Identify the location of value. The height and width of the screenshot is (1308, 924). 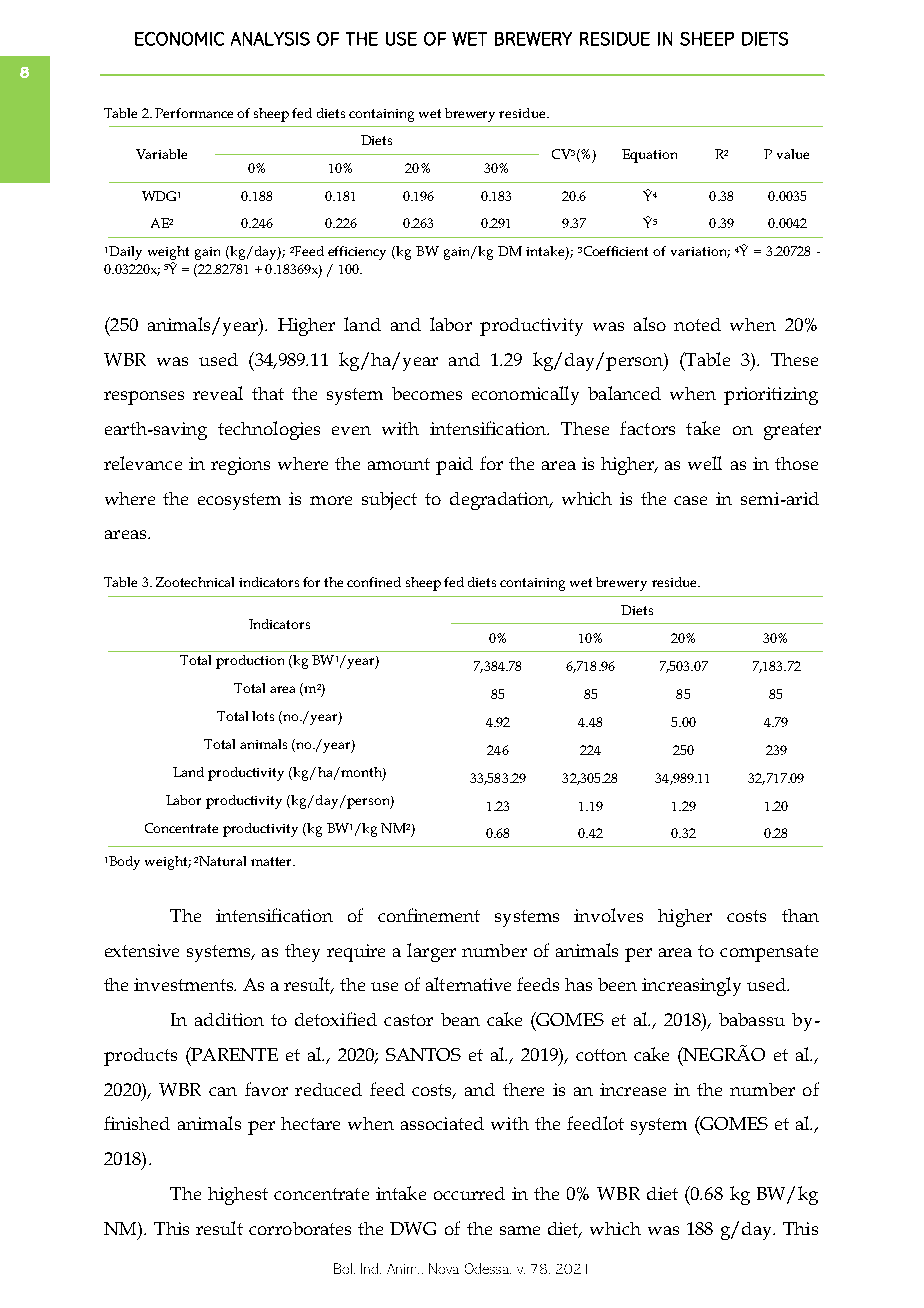
(793, 154).
